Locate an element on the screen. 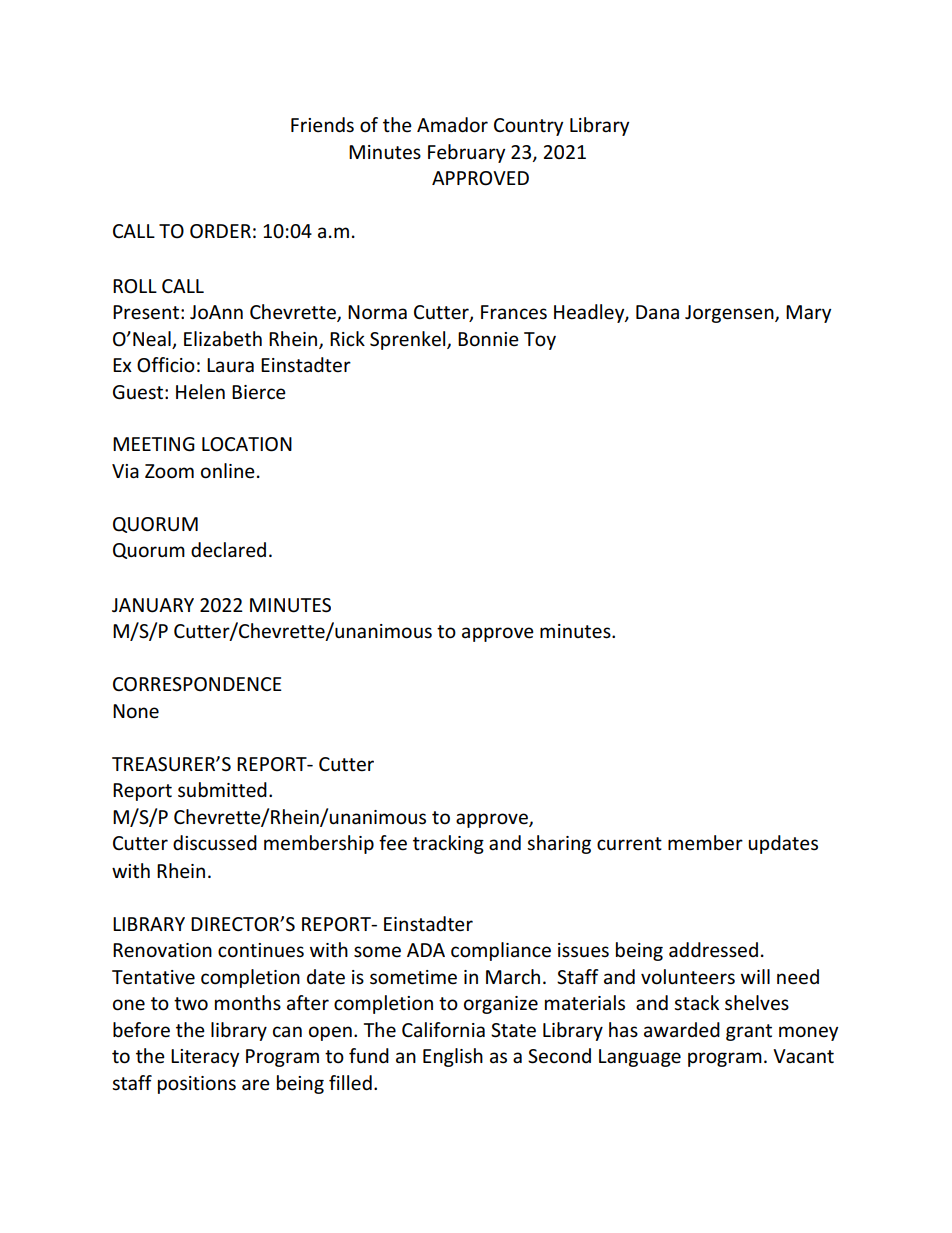  February is located at coordinates (466, 153).
